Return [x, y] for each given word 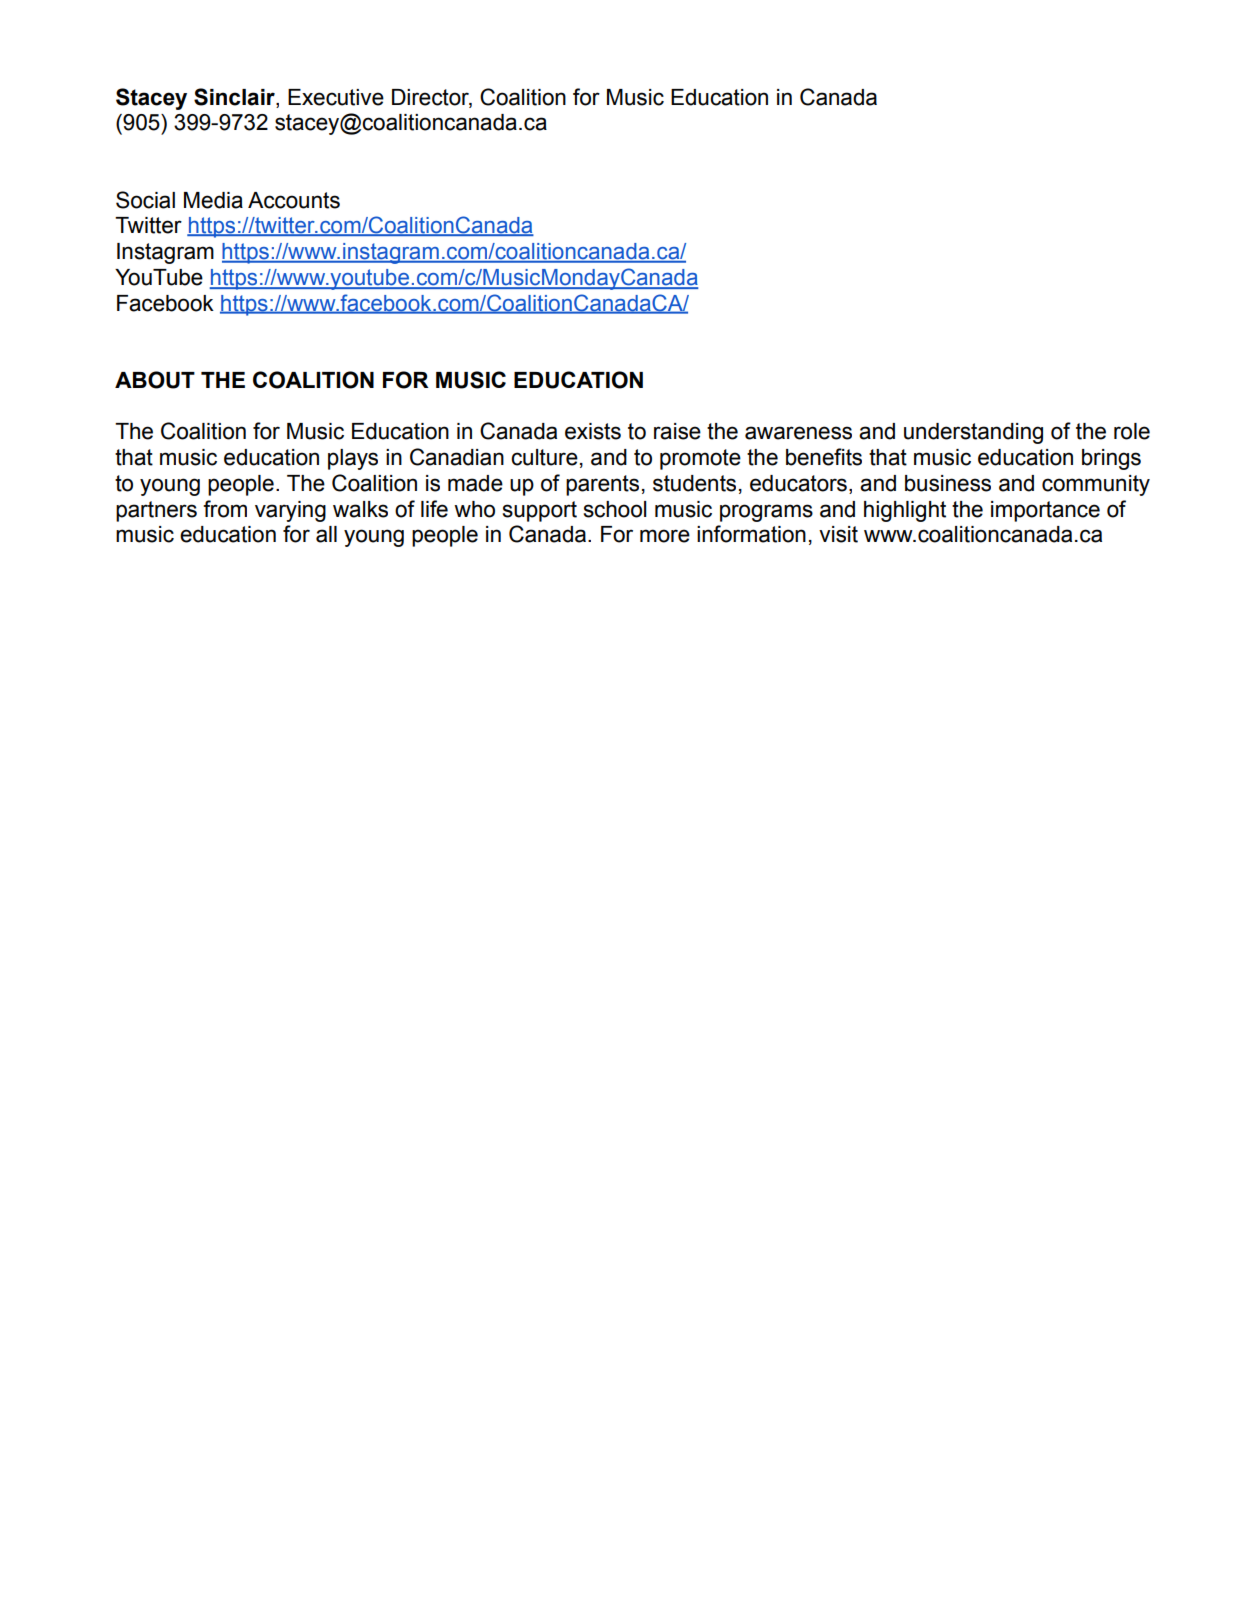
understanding [973, 433]
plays [353, 459]
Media [213, 200]
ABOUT [155, 380]
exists [593, 431]
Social [145, 200]
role [1132, 431]
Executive [336, 97]
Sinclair [235, 97]
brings [1111, 459]
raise [677, 431]
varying [290, 511]
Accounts [294, 200]
